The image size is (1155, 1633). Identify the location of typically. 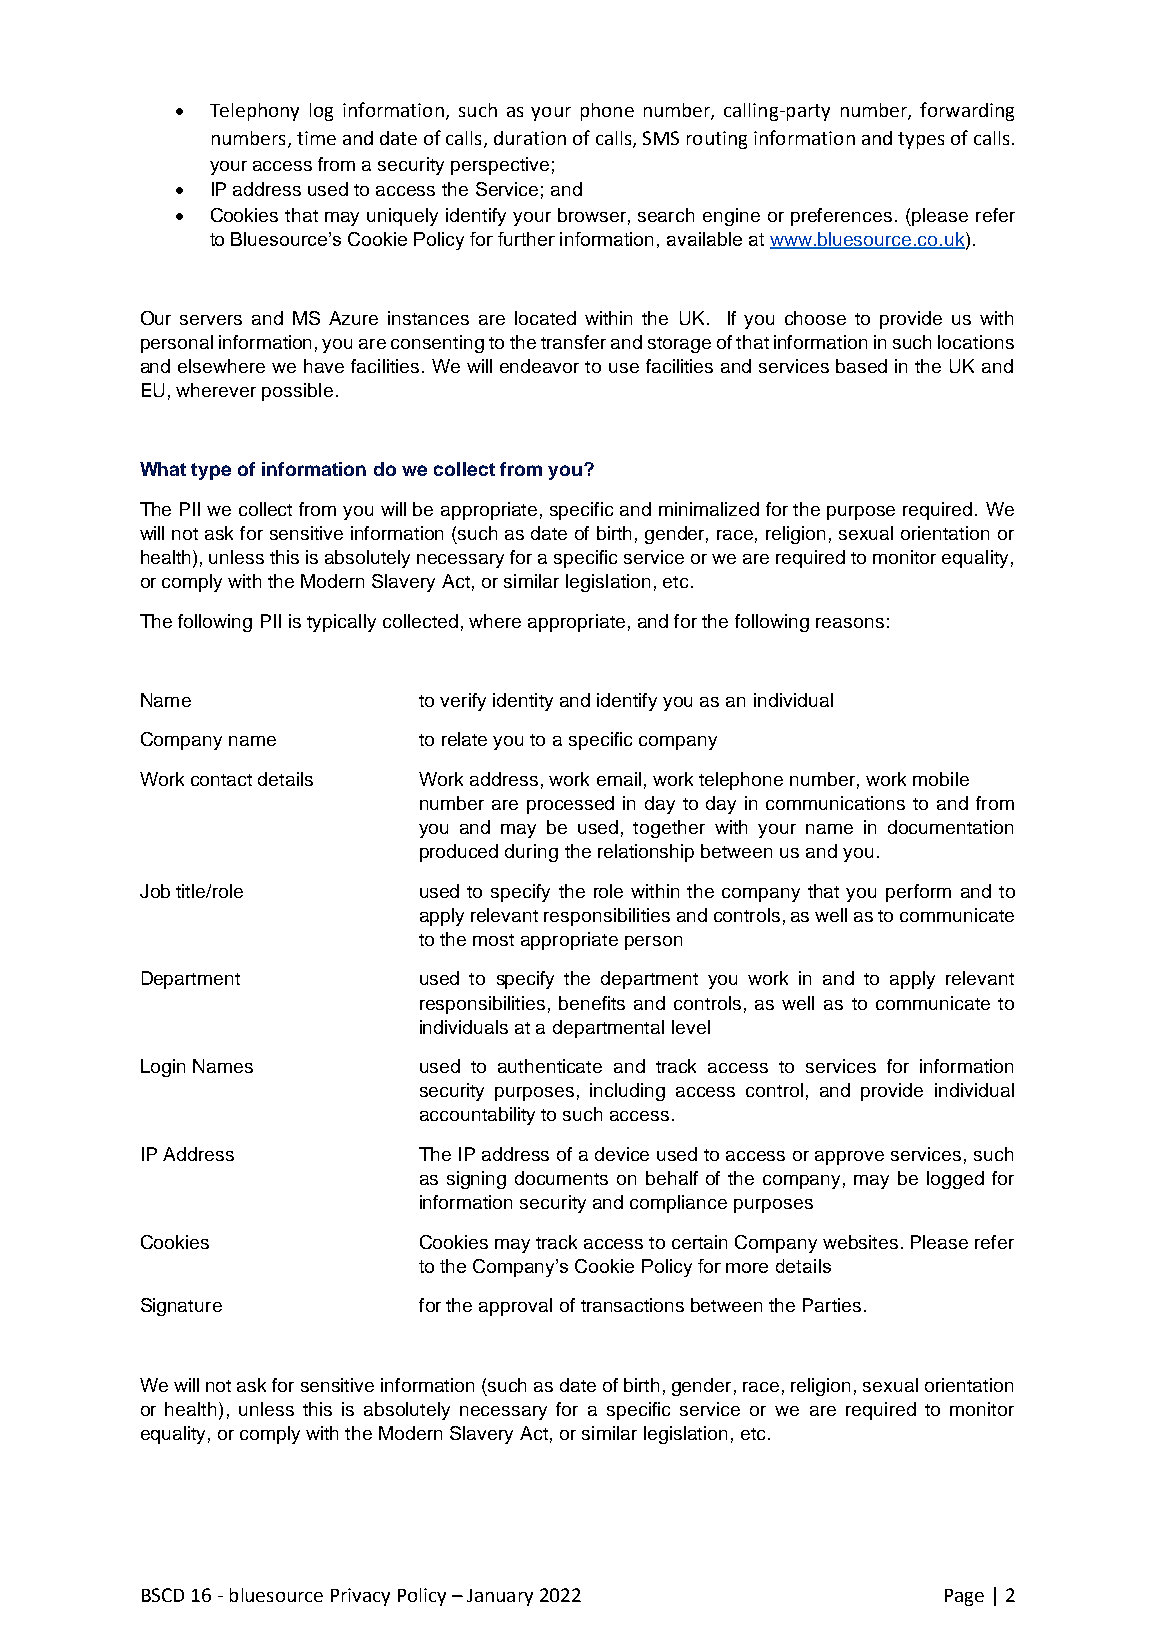
(341, 623).
